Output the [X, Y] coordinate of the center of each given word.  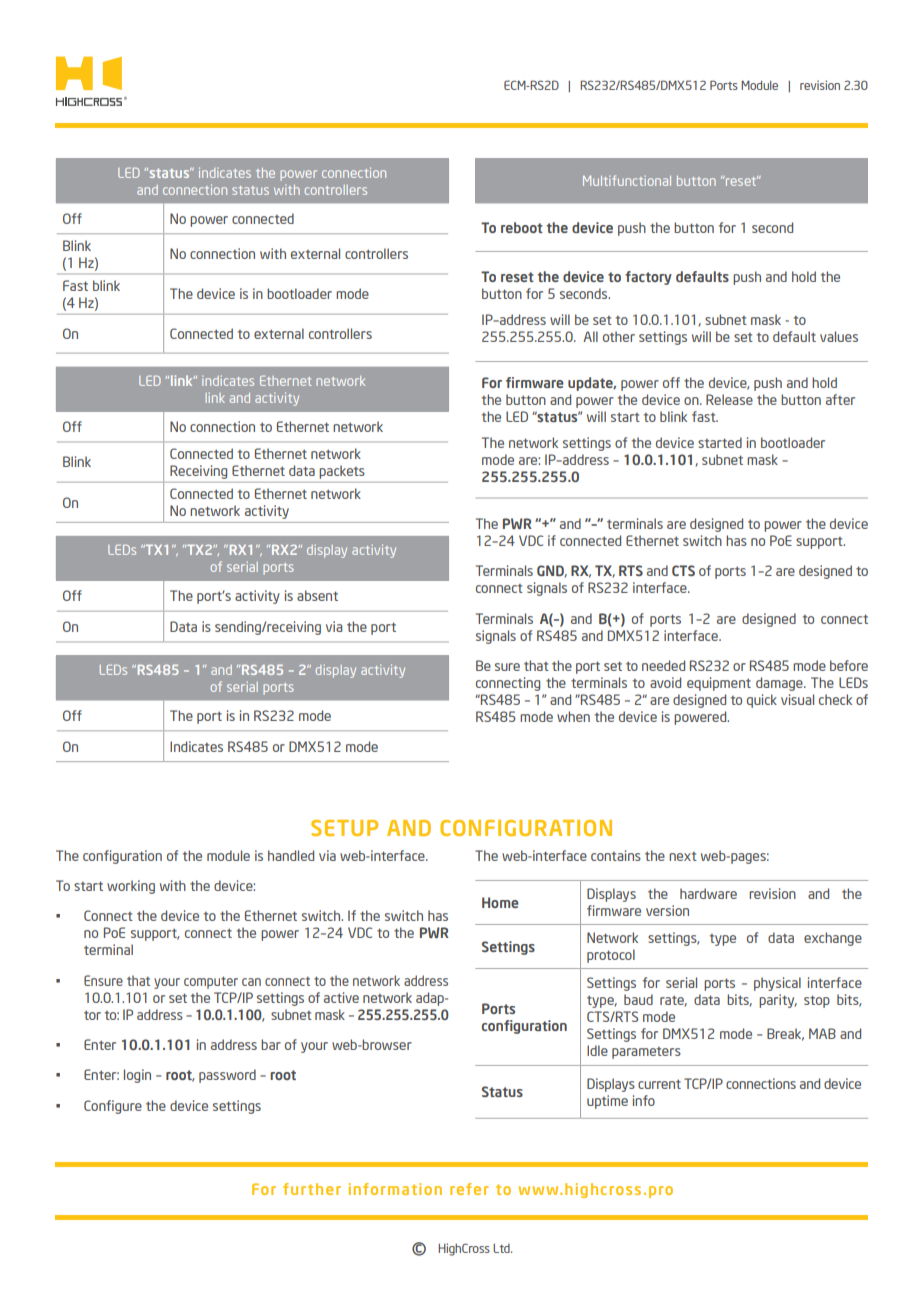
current [659, 1084]
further [312, 1189]
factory [648, 278]
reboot [522, 227]
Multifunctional [627, 180]
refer [469, 1189]
